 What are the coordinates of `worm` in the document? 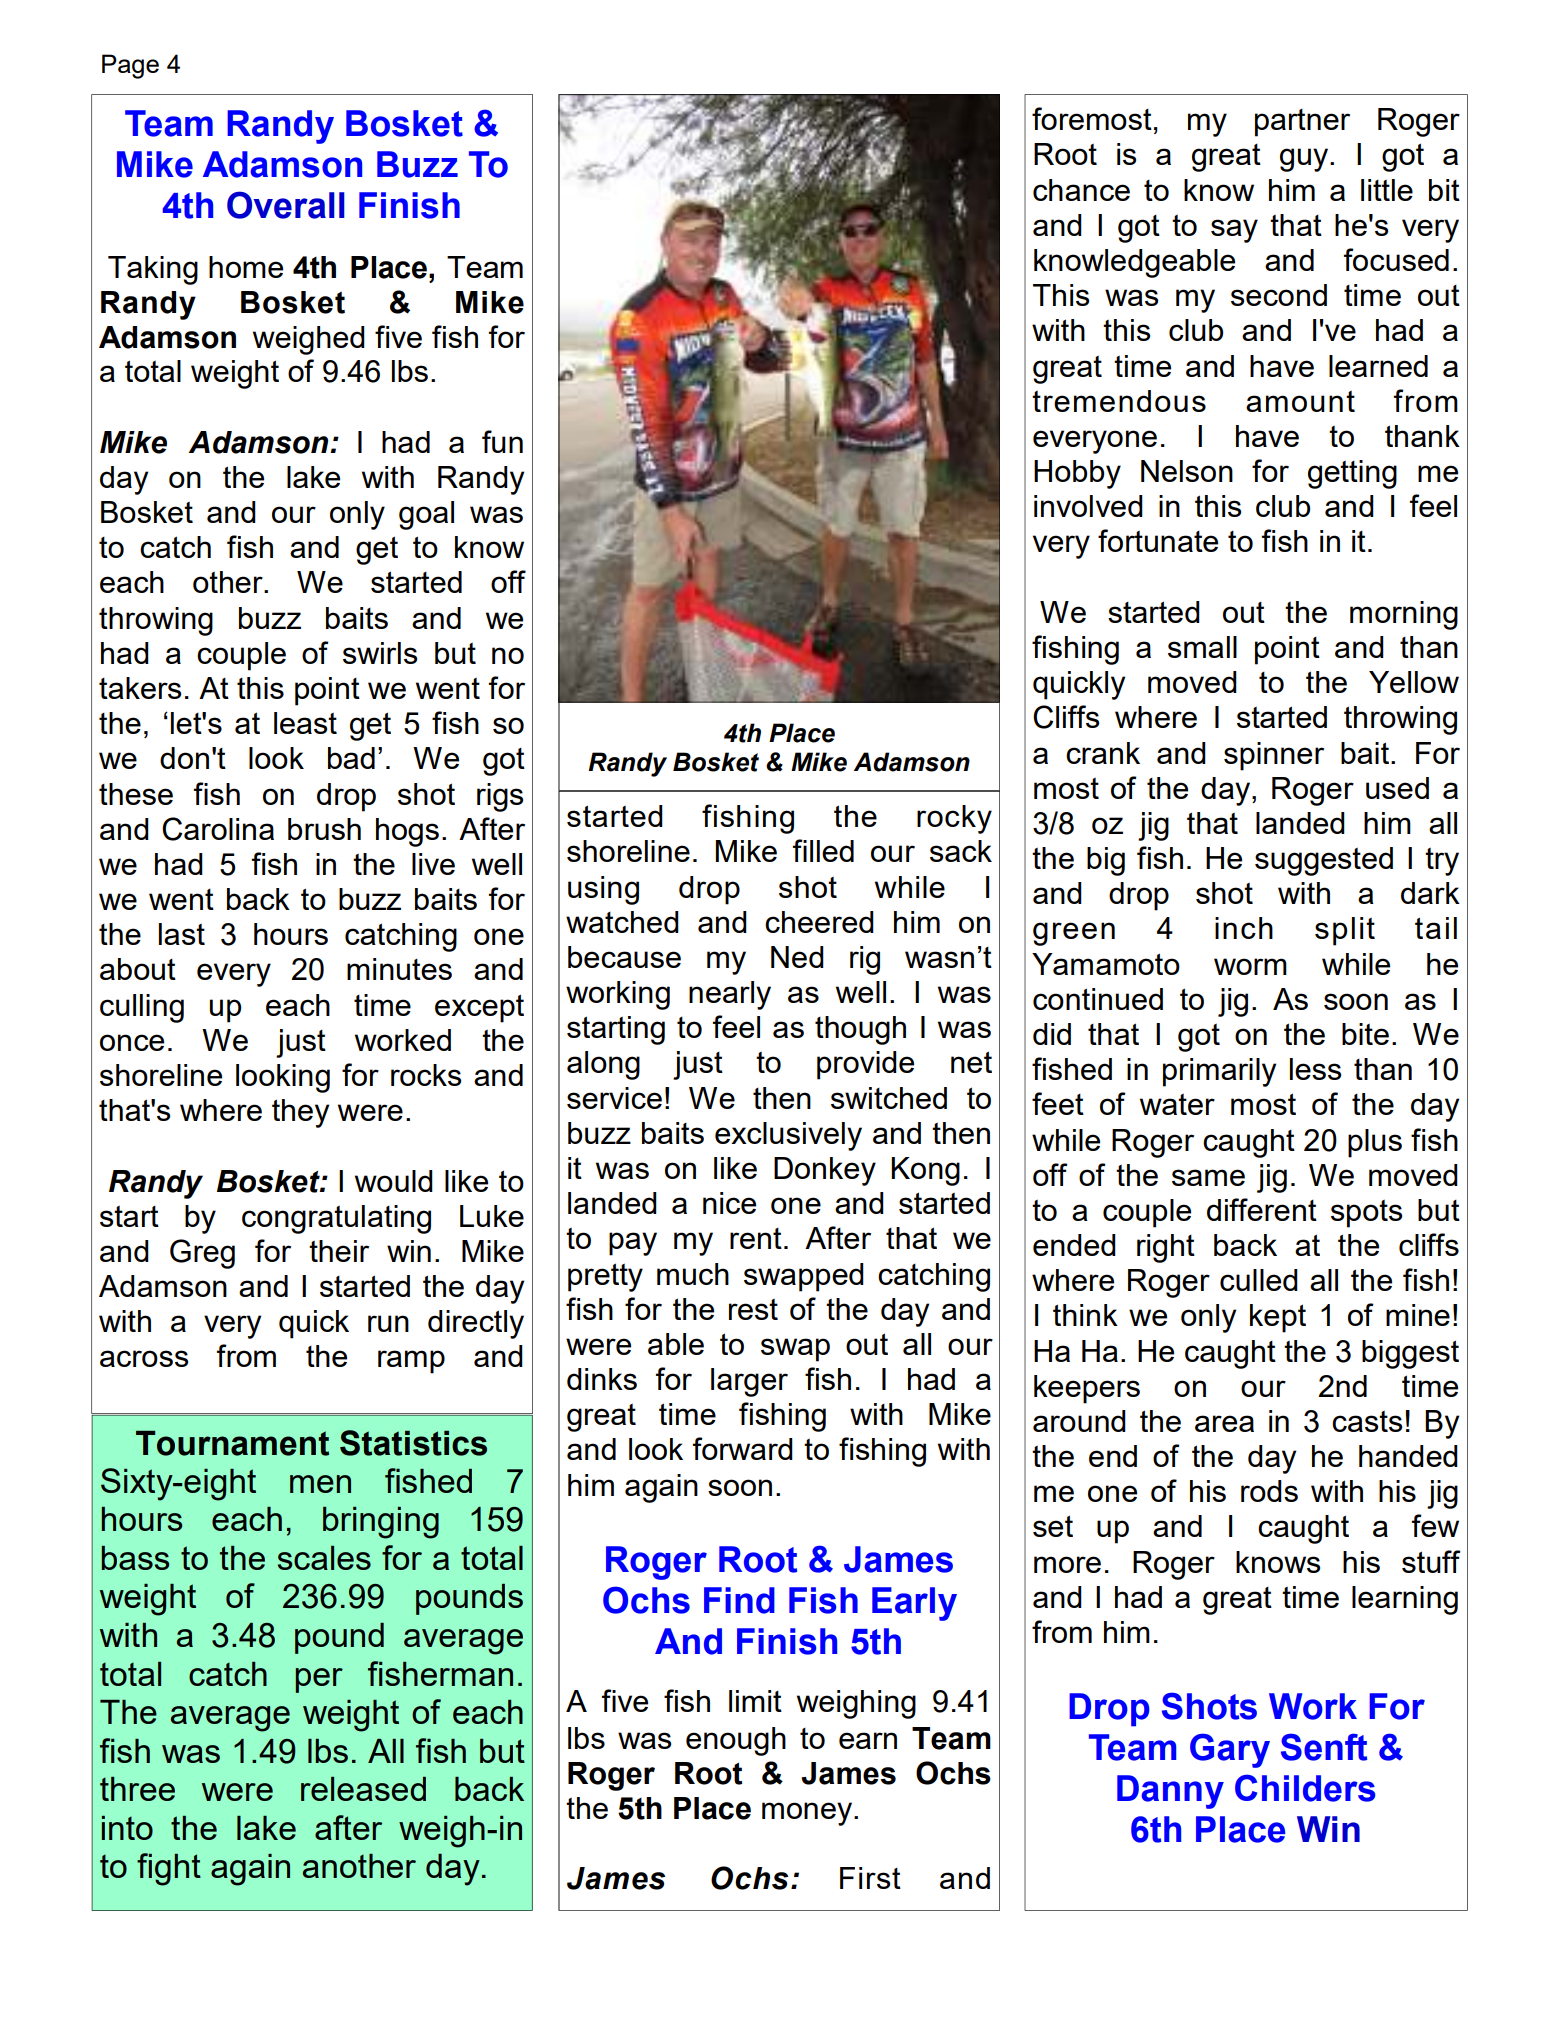 It's located at (1250, 966).
